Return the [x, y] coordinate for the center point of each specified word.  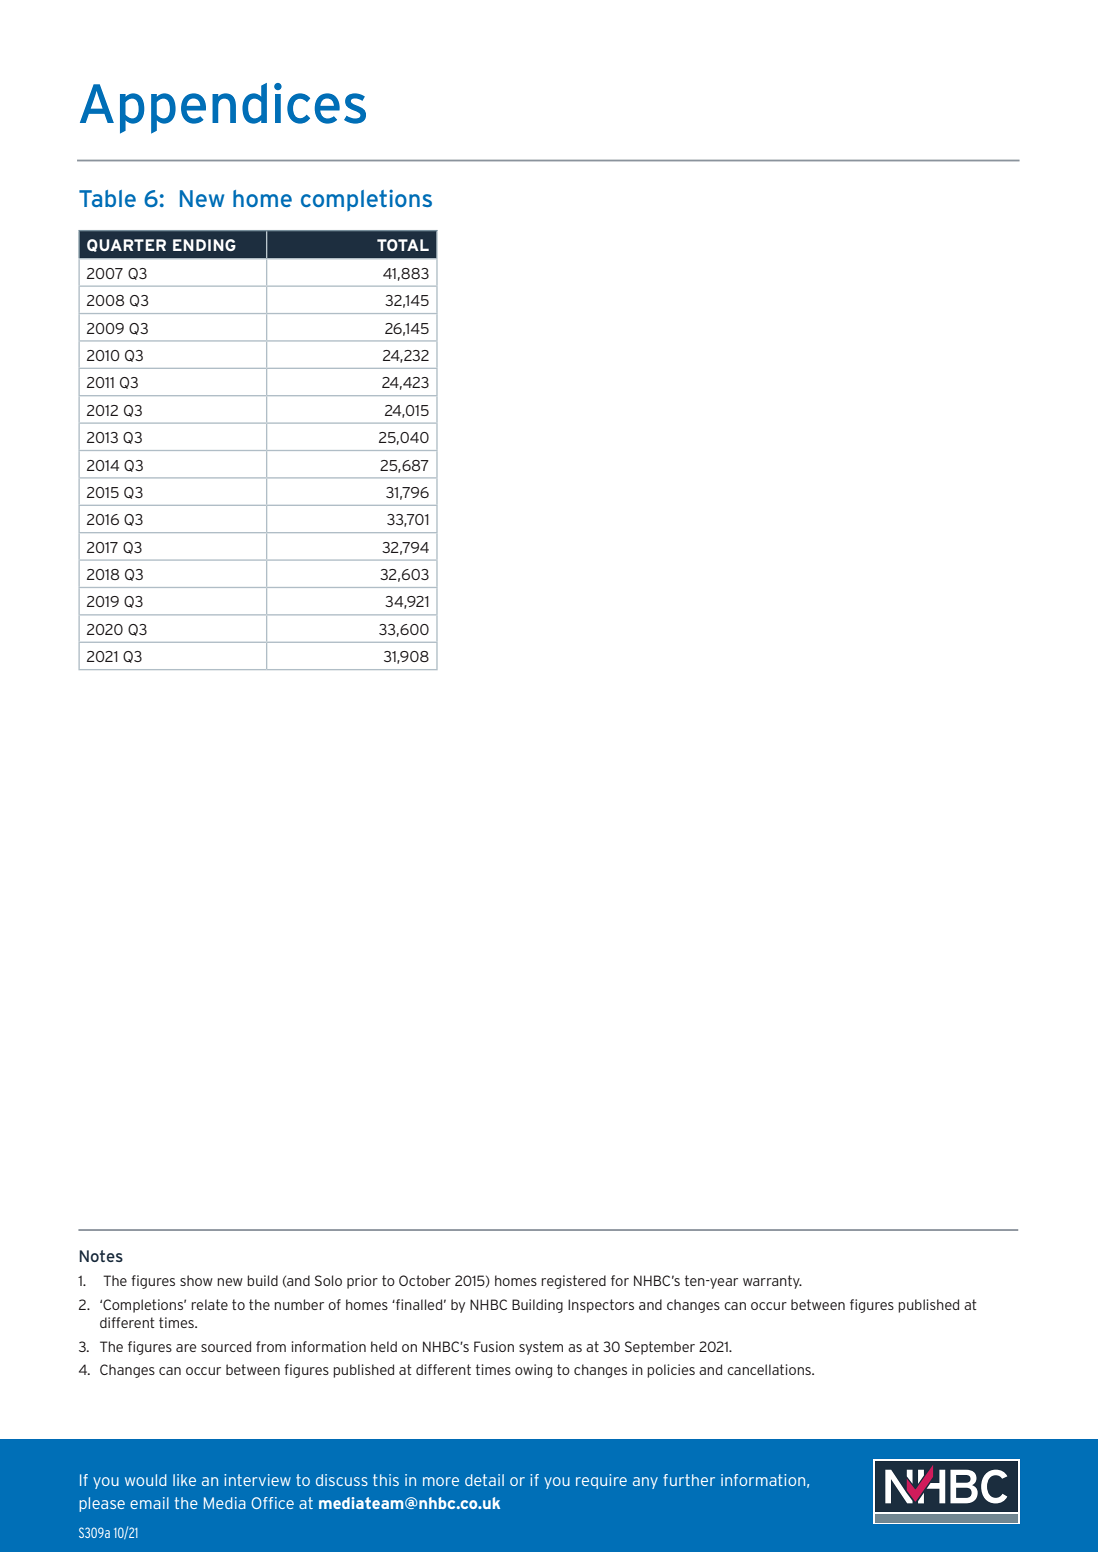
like [184, 1480]
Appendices [223, 108]
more [441, 1481]
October [425, 1280]
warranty [772, 1282]
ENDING [204, 245]
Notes [101, 1256]
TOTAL [403, 245]
